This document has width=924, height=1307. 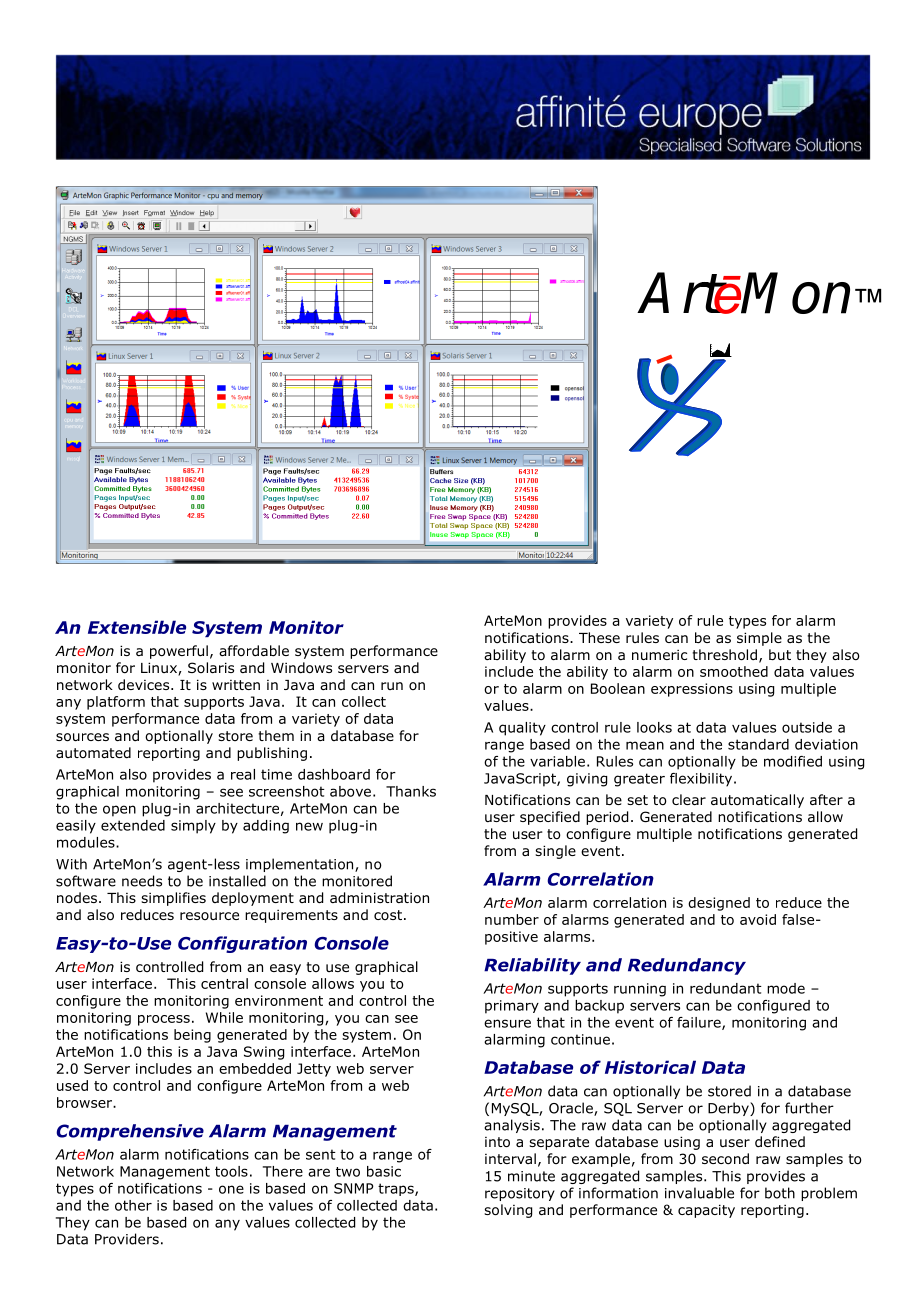 I want to click on automatically, so click(x=757, y=801).
